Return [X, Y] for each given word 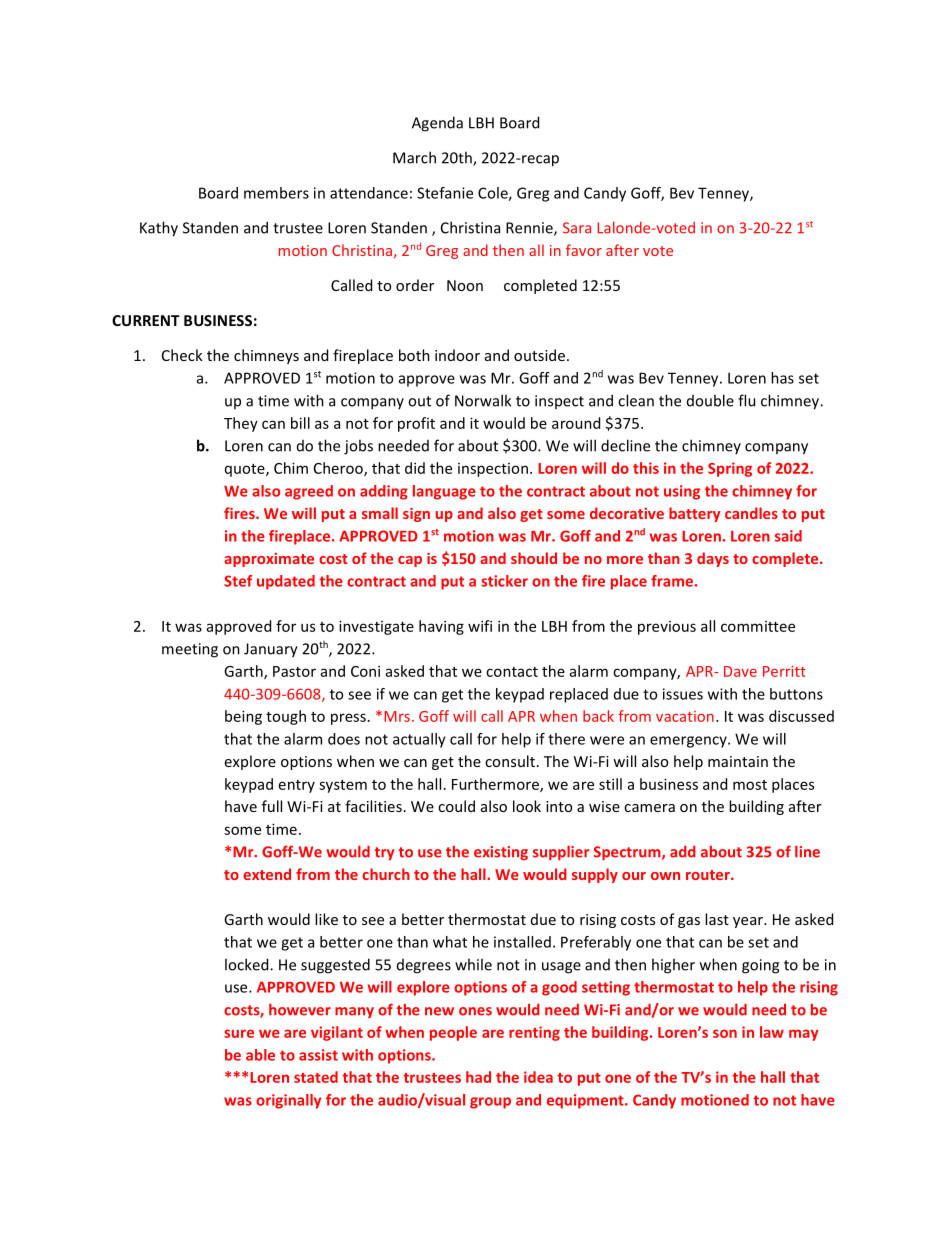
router [709, 875]
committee [758, 626]
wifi [480, 626]
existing [501, 853]
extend [267, 874]
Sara [577, 228]
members [276, 193]
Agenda [437, 124]
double [710, 400]
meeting [190, 650]
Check [182, 355]
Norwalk [483, 400]
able [260, 1055]
